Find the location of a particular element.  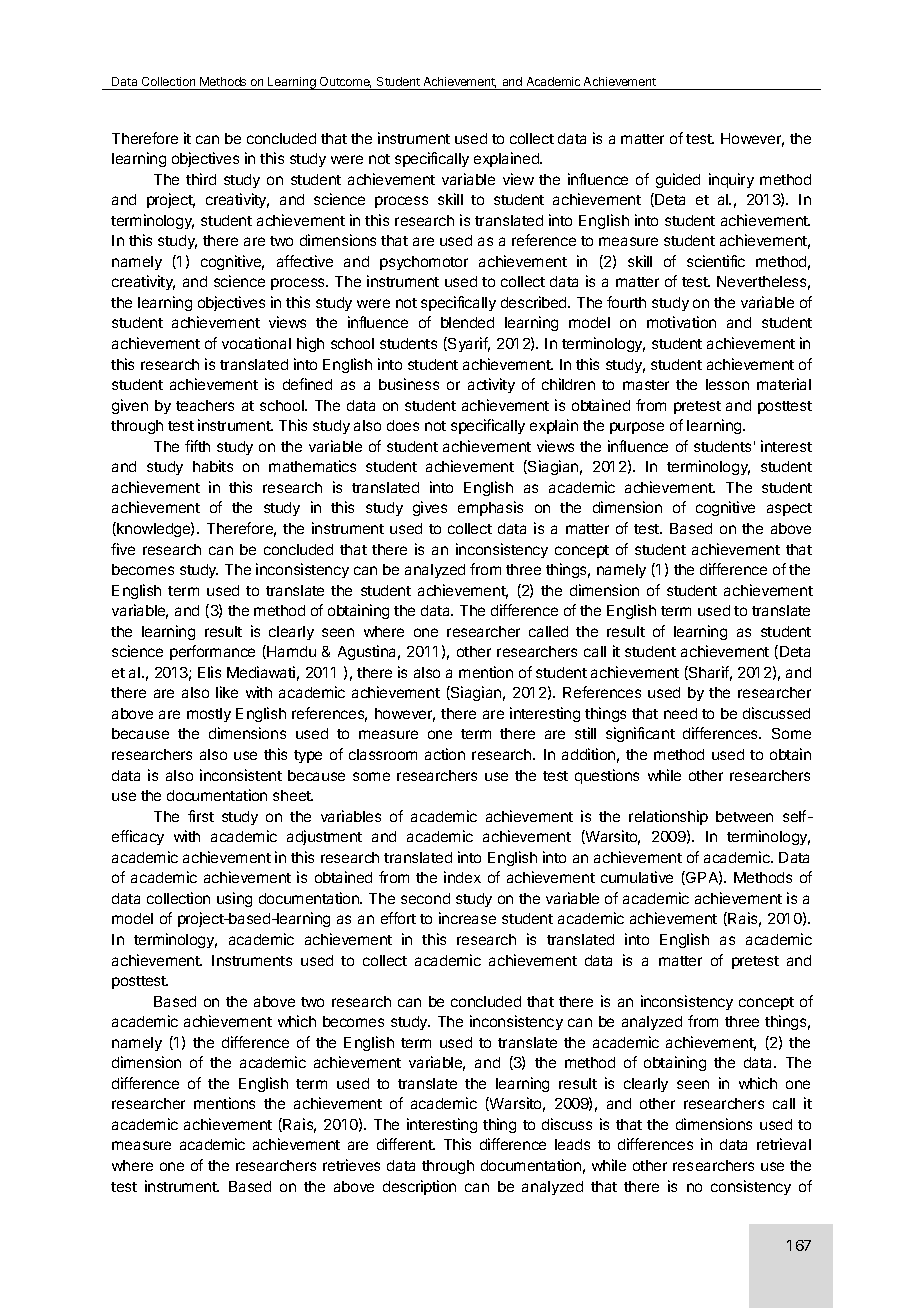

different is located at coordinates (405, 1144).
